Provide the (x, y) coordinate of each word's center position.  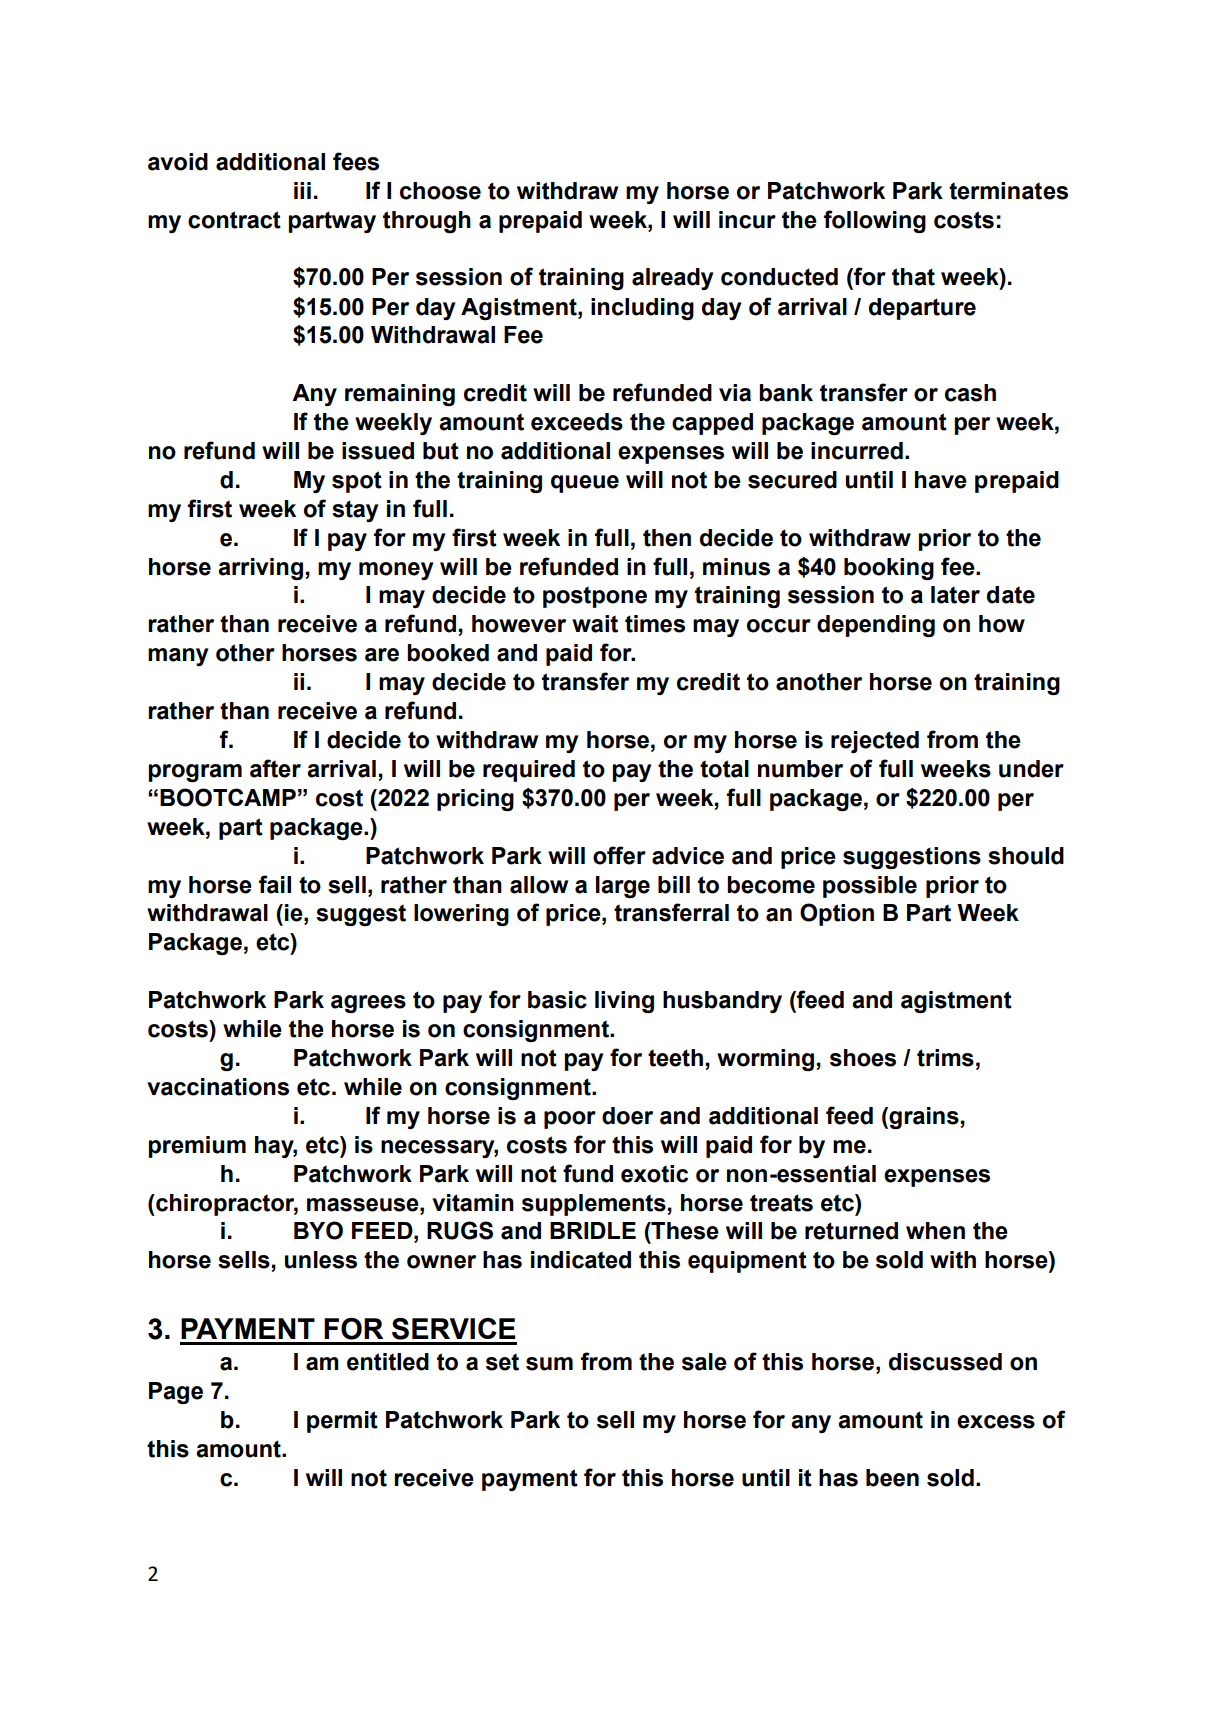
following (875, 221)
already (673, 279)
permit (342, 1422)
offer (619, 855)
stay (355, 511)
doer (627, 1116)
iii (302, 190)
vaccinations (218, 1087)
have (941, 480)
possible (870, 887)
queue (585, 484)
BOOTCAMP (228, 797)
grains (923, 1118)
